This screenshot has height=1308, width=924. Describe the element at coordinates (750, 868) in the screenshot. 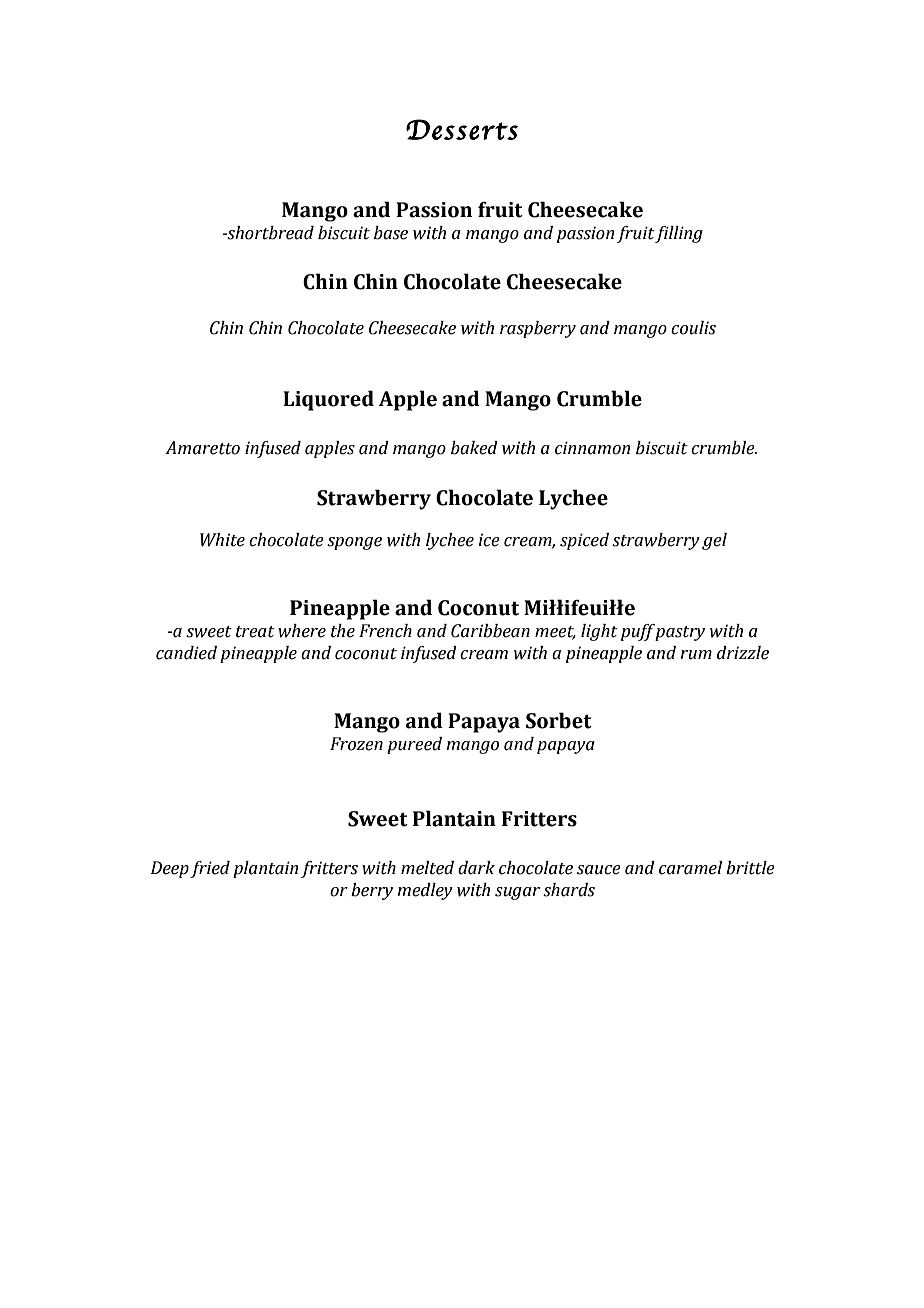

I see `brittle` at that location.
